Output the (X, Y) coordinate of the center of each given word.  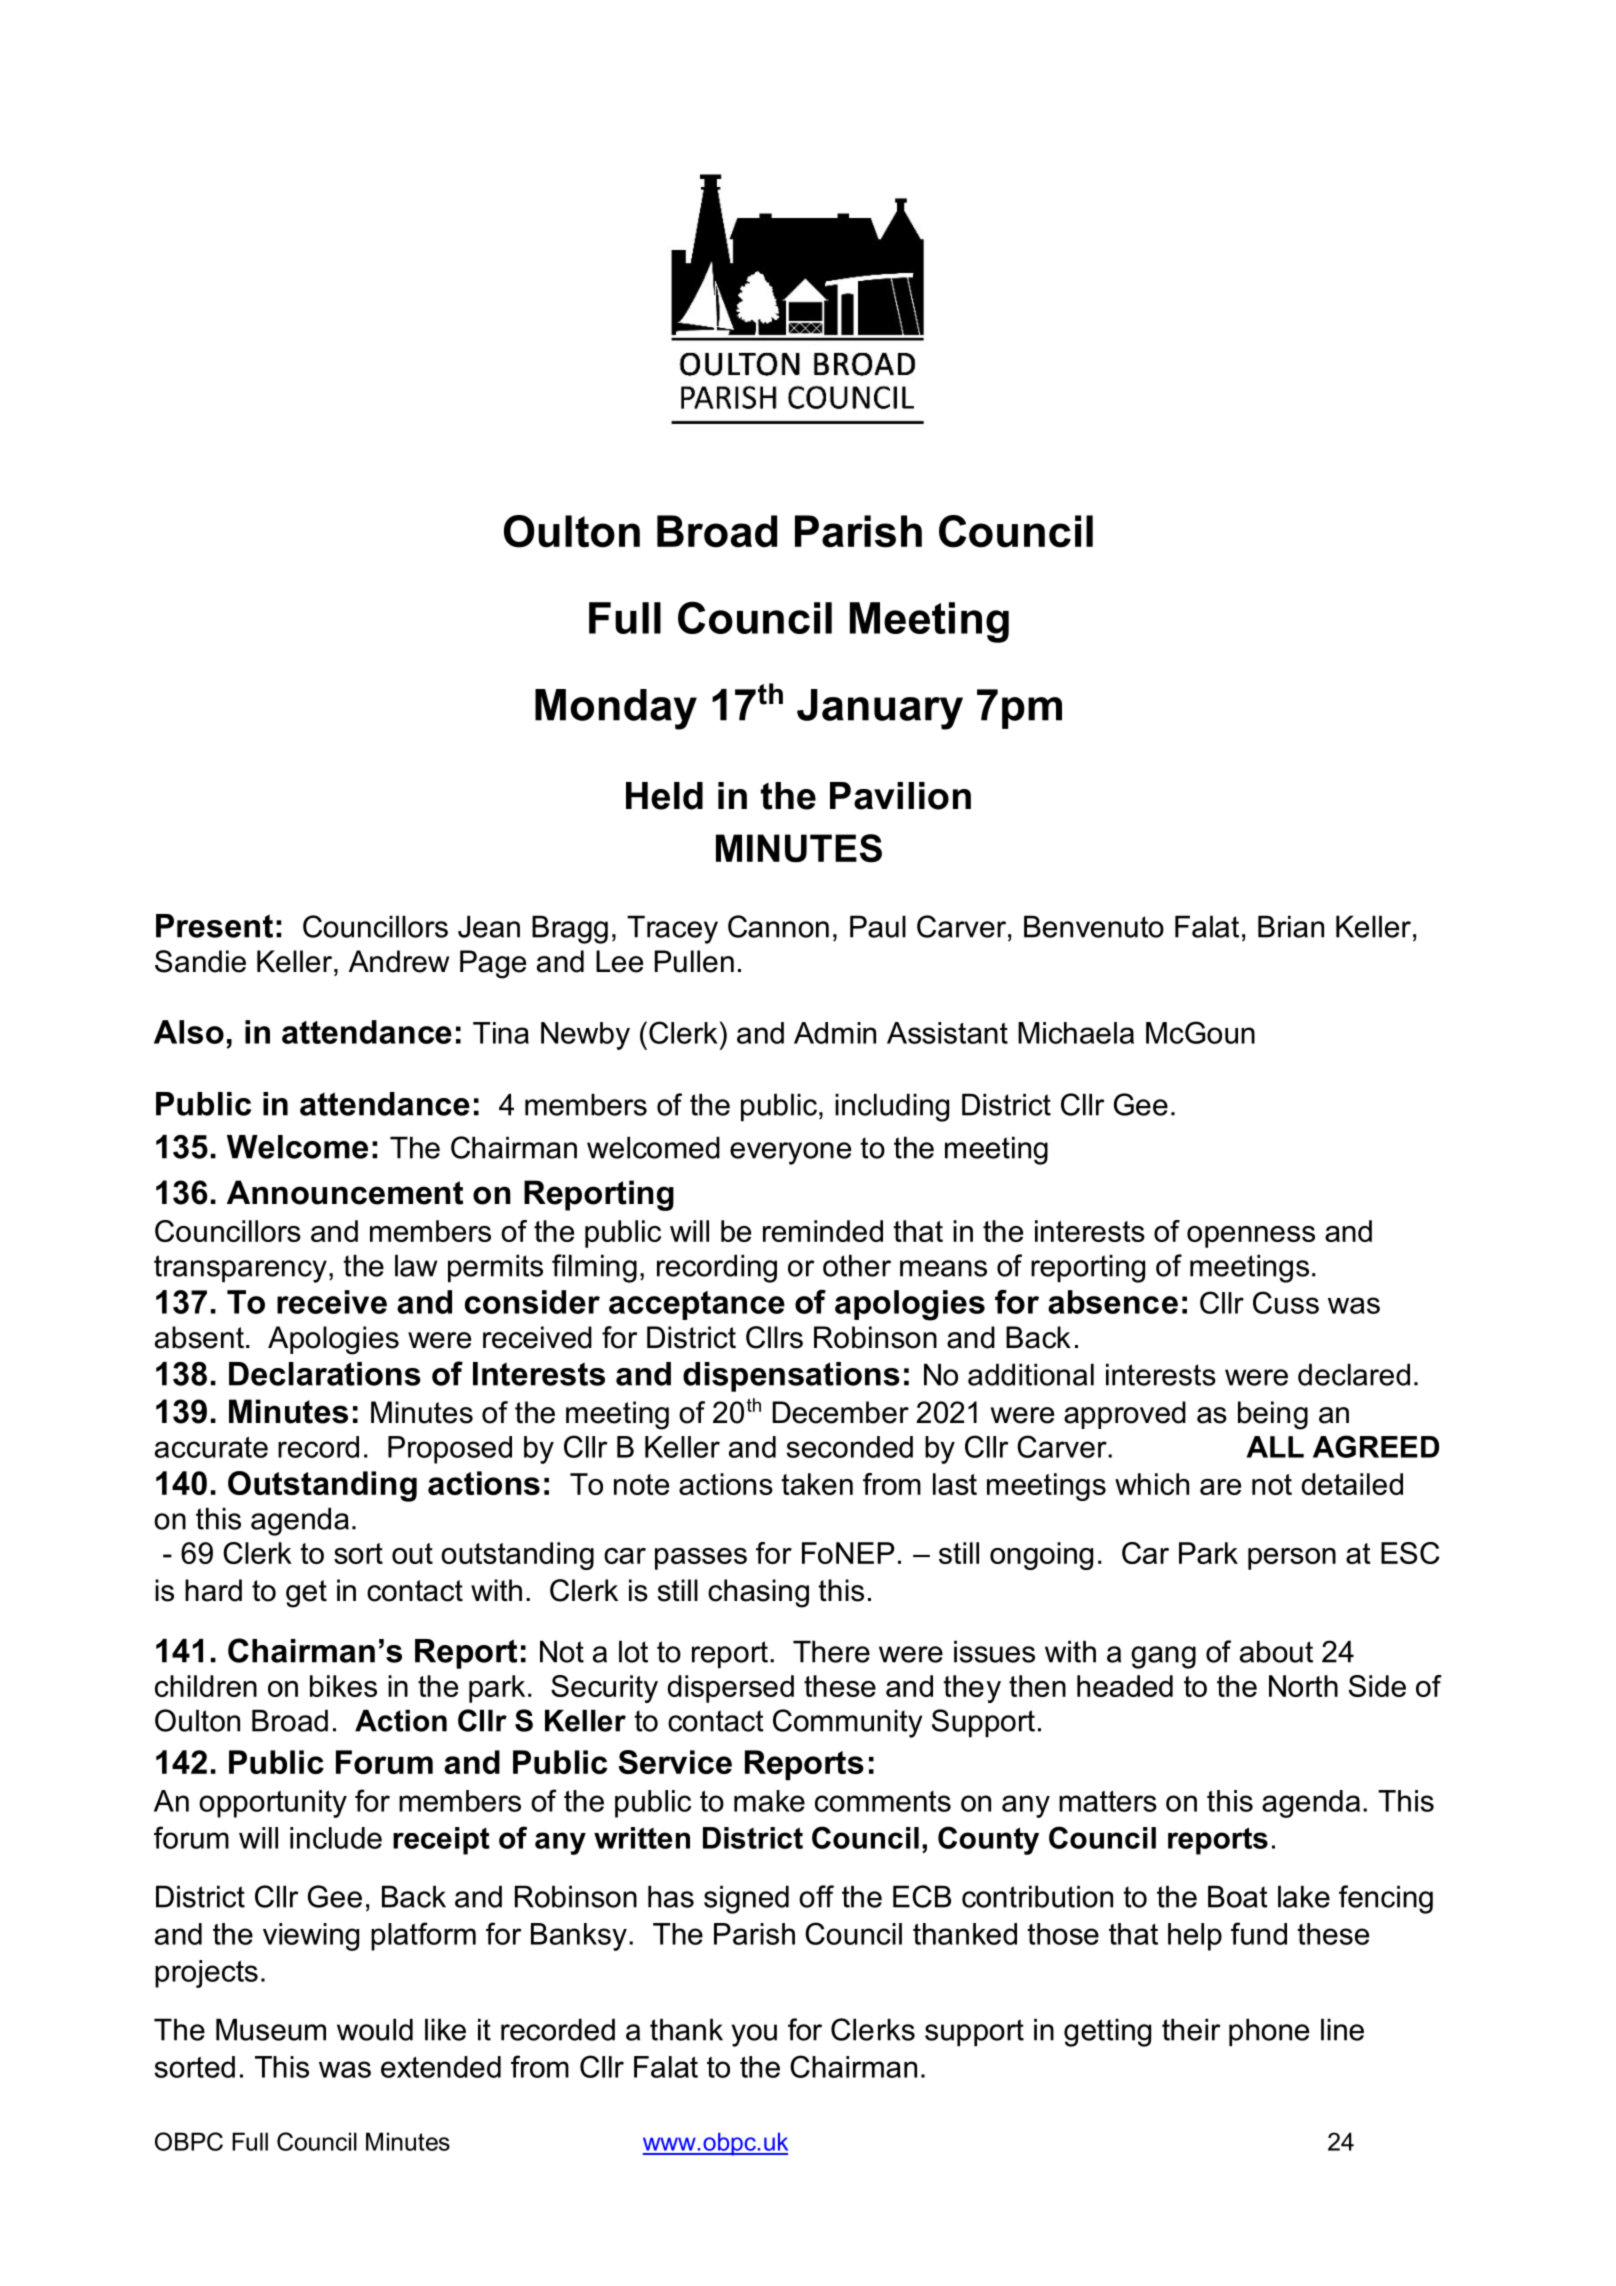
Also (189, 1032)
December (841, 1412)
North (1303, 1686)
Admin (835, 1033)
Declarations (325, 1374)
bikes (343, 1686)
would (375, 2029)
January (880, 709)
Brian (1291, 926)
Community (847, 1723)
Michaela (1076, 1033)
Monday (616, 709)
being (1273, 1415)
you (754, 2035)
